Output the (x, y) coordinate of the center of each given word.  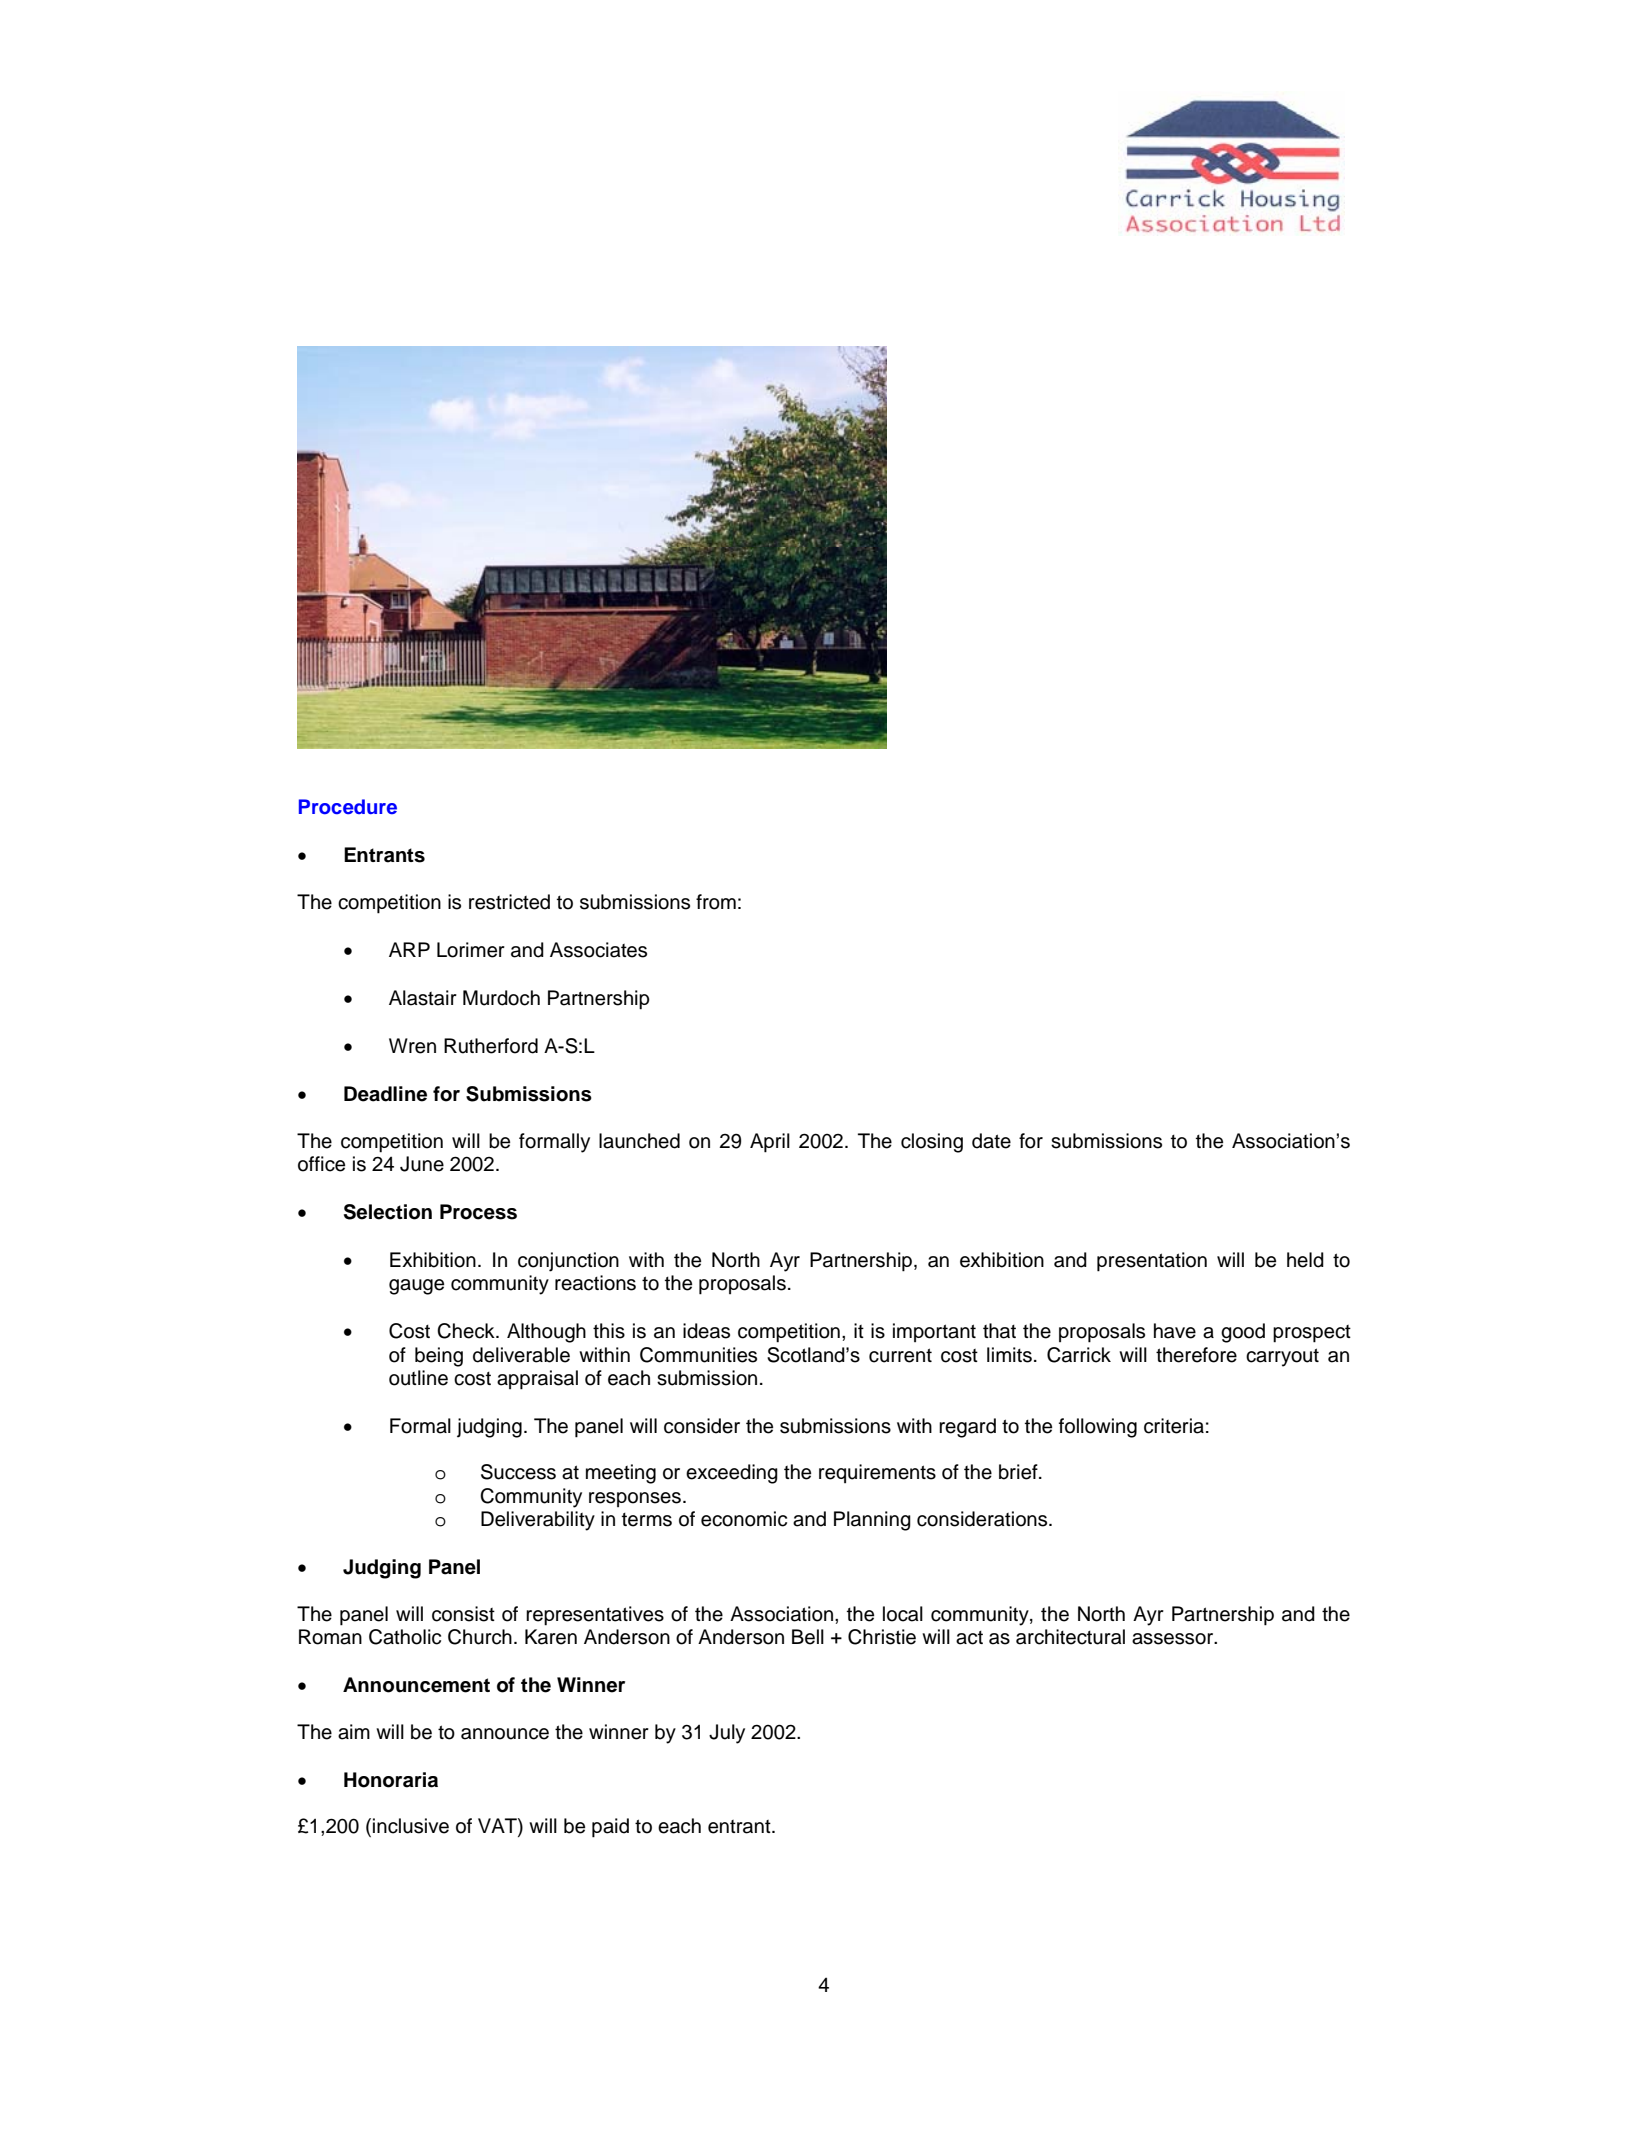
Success (518, 1472)
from (716, 902)
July (727, 1734)
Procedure (348, 806)
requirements (877, 1473)
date (991, 1141)
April (770, 1143)
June (422, 1164)
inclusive (411, 1826)
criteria (1174, 1426)
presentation (1152, 1262)
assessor (1174, 1639)
